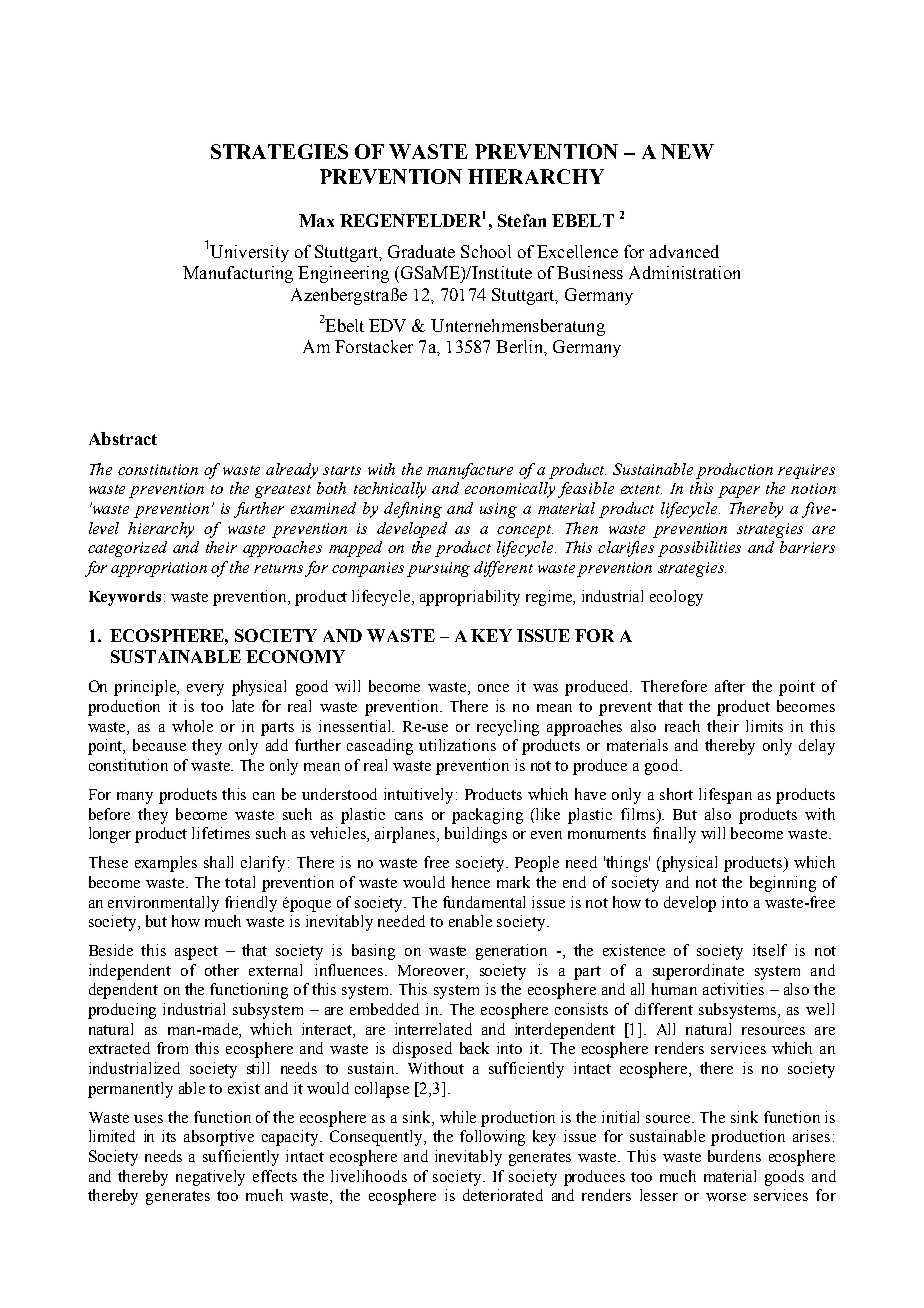 The image size is (924, 1308). Describe the element at coordinates (476, 835) in the document. I see `buildings` at that location.
